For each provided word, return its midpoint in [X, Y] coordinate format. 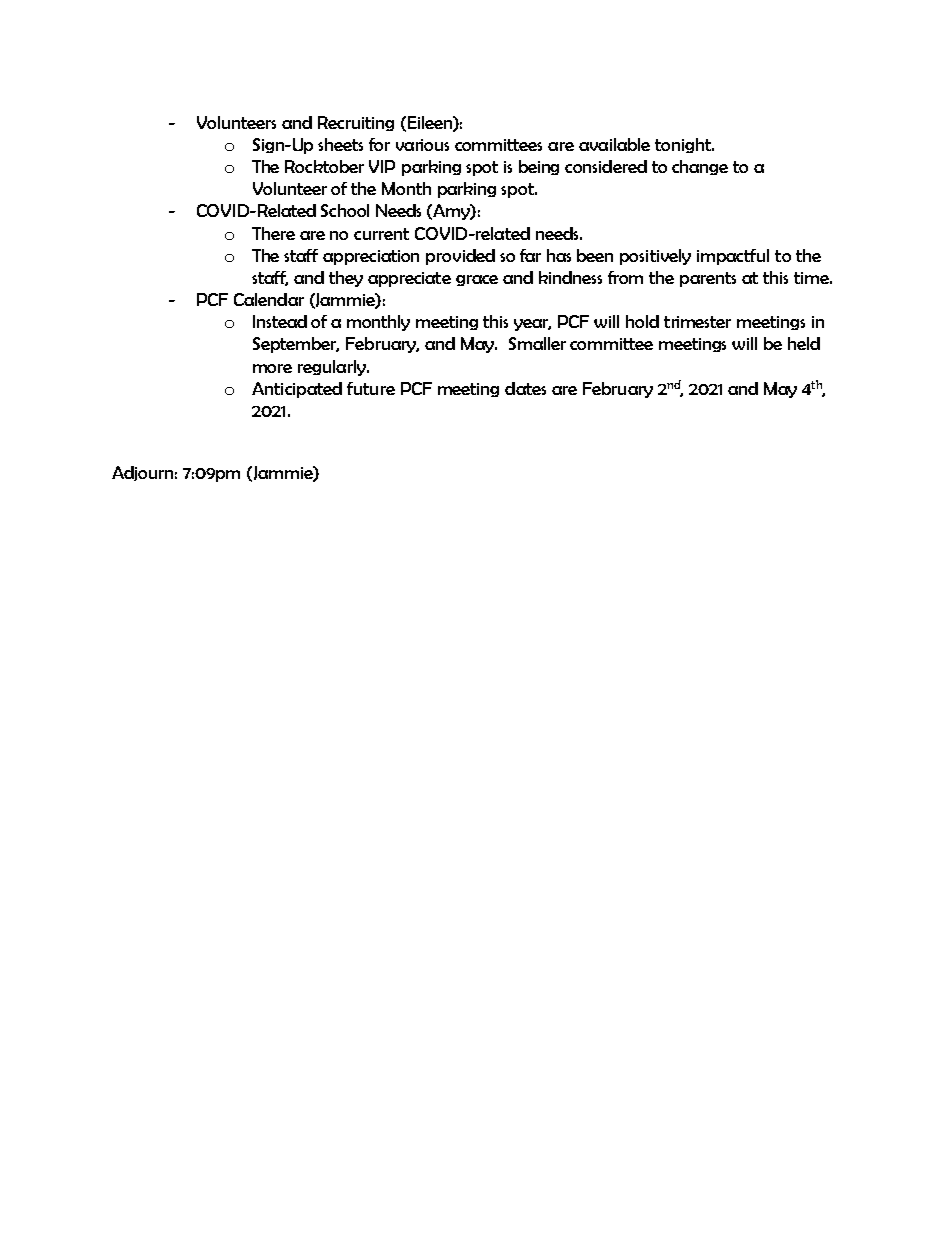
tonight [684, 145]
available [614, 144]
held [804, 343]
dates [525, 388]
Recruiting [356, 123]
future [371, 388]
